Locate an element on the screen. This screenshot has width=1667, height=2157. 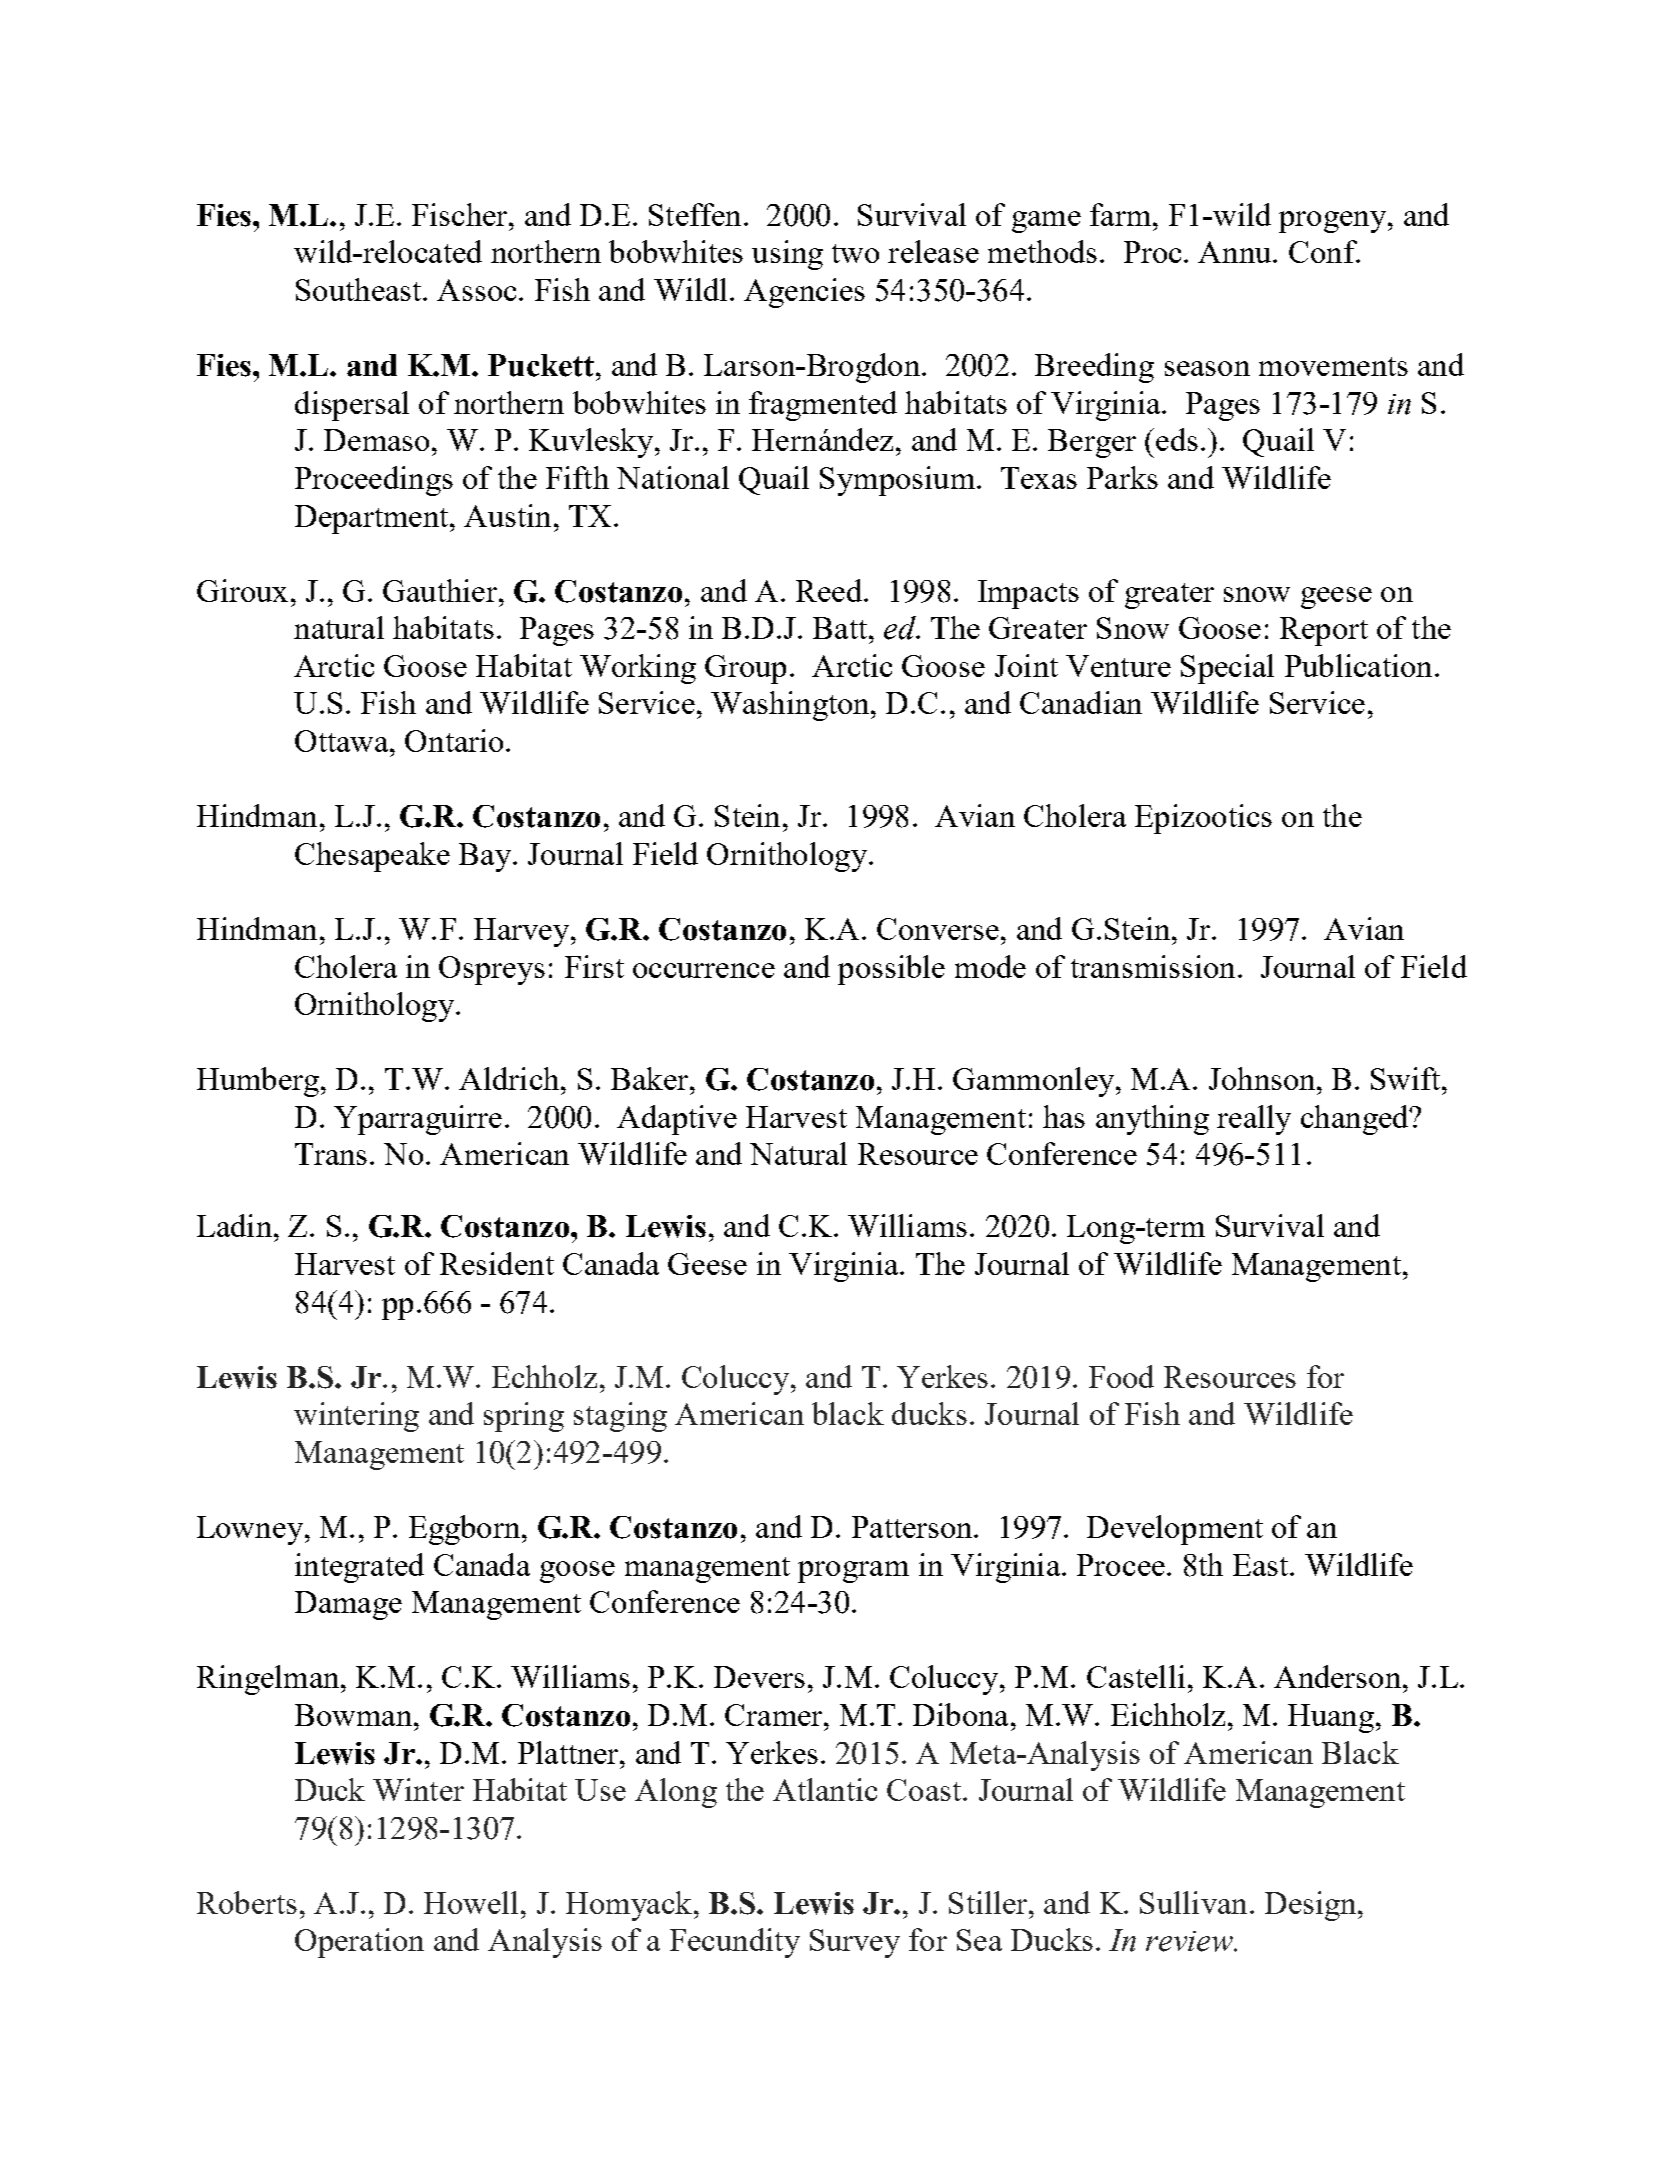
Special is located at coordinates (1227, 669).
